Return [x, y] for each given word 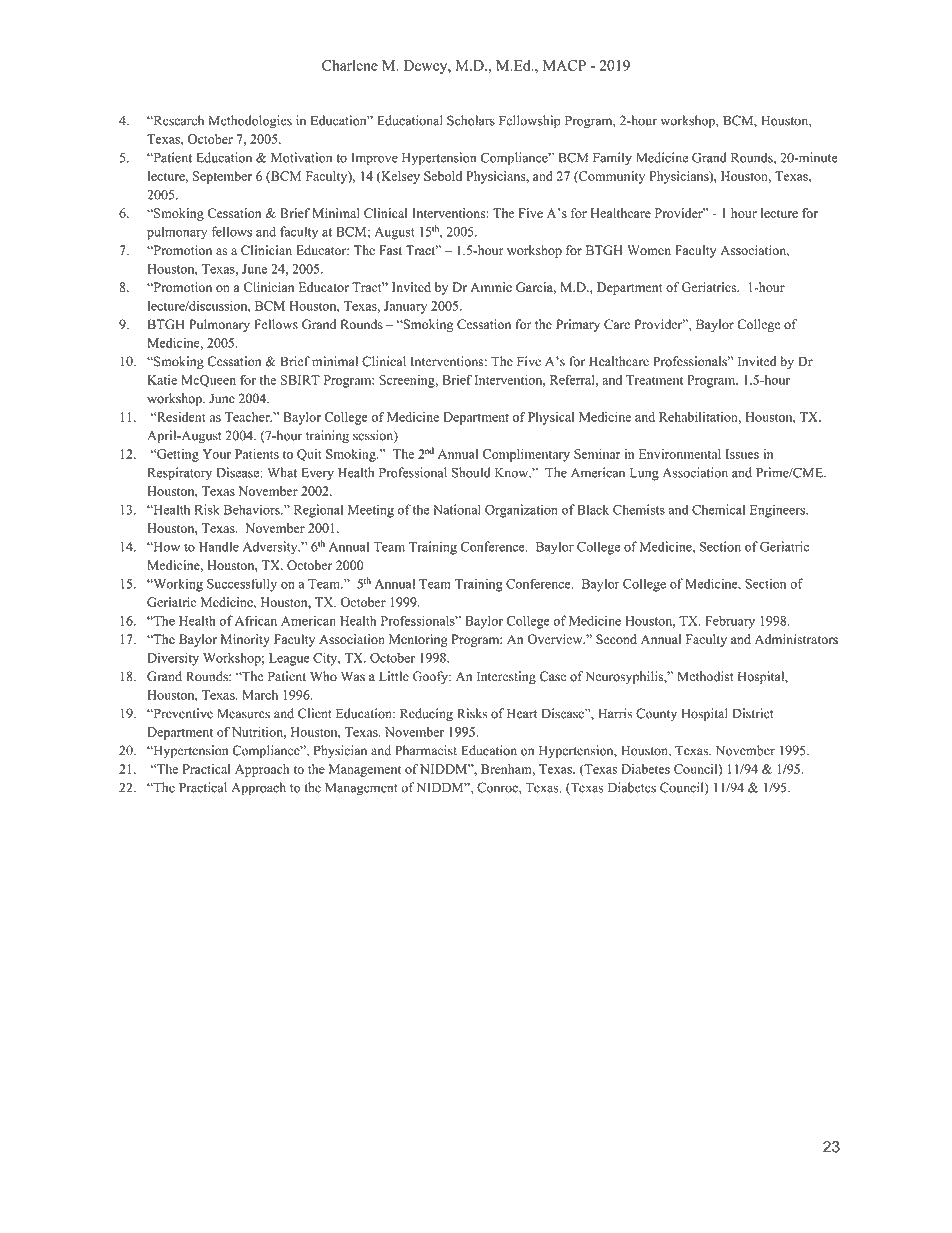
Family [612, 159]
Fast [390, 250]
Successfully [242, 585]
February [730, 622]
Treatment [654, 380]
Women [649, 250]
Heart [522, 713]
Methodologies [250, 122]
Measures [243, 713]
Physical [551, 418]
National [457, 509]
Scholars [471, 120]
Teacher [248, 417]
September [222, 177]
